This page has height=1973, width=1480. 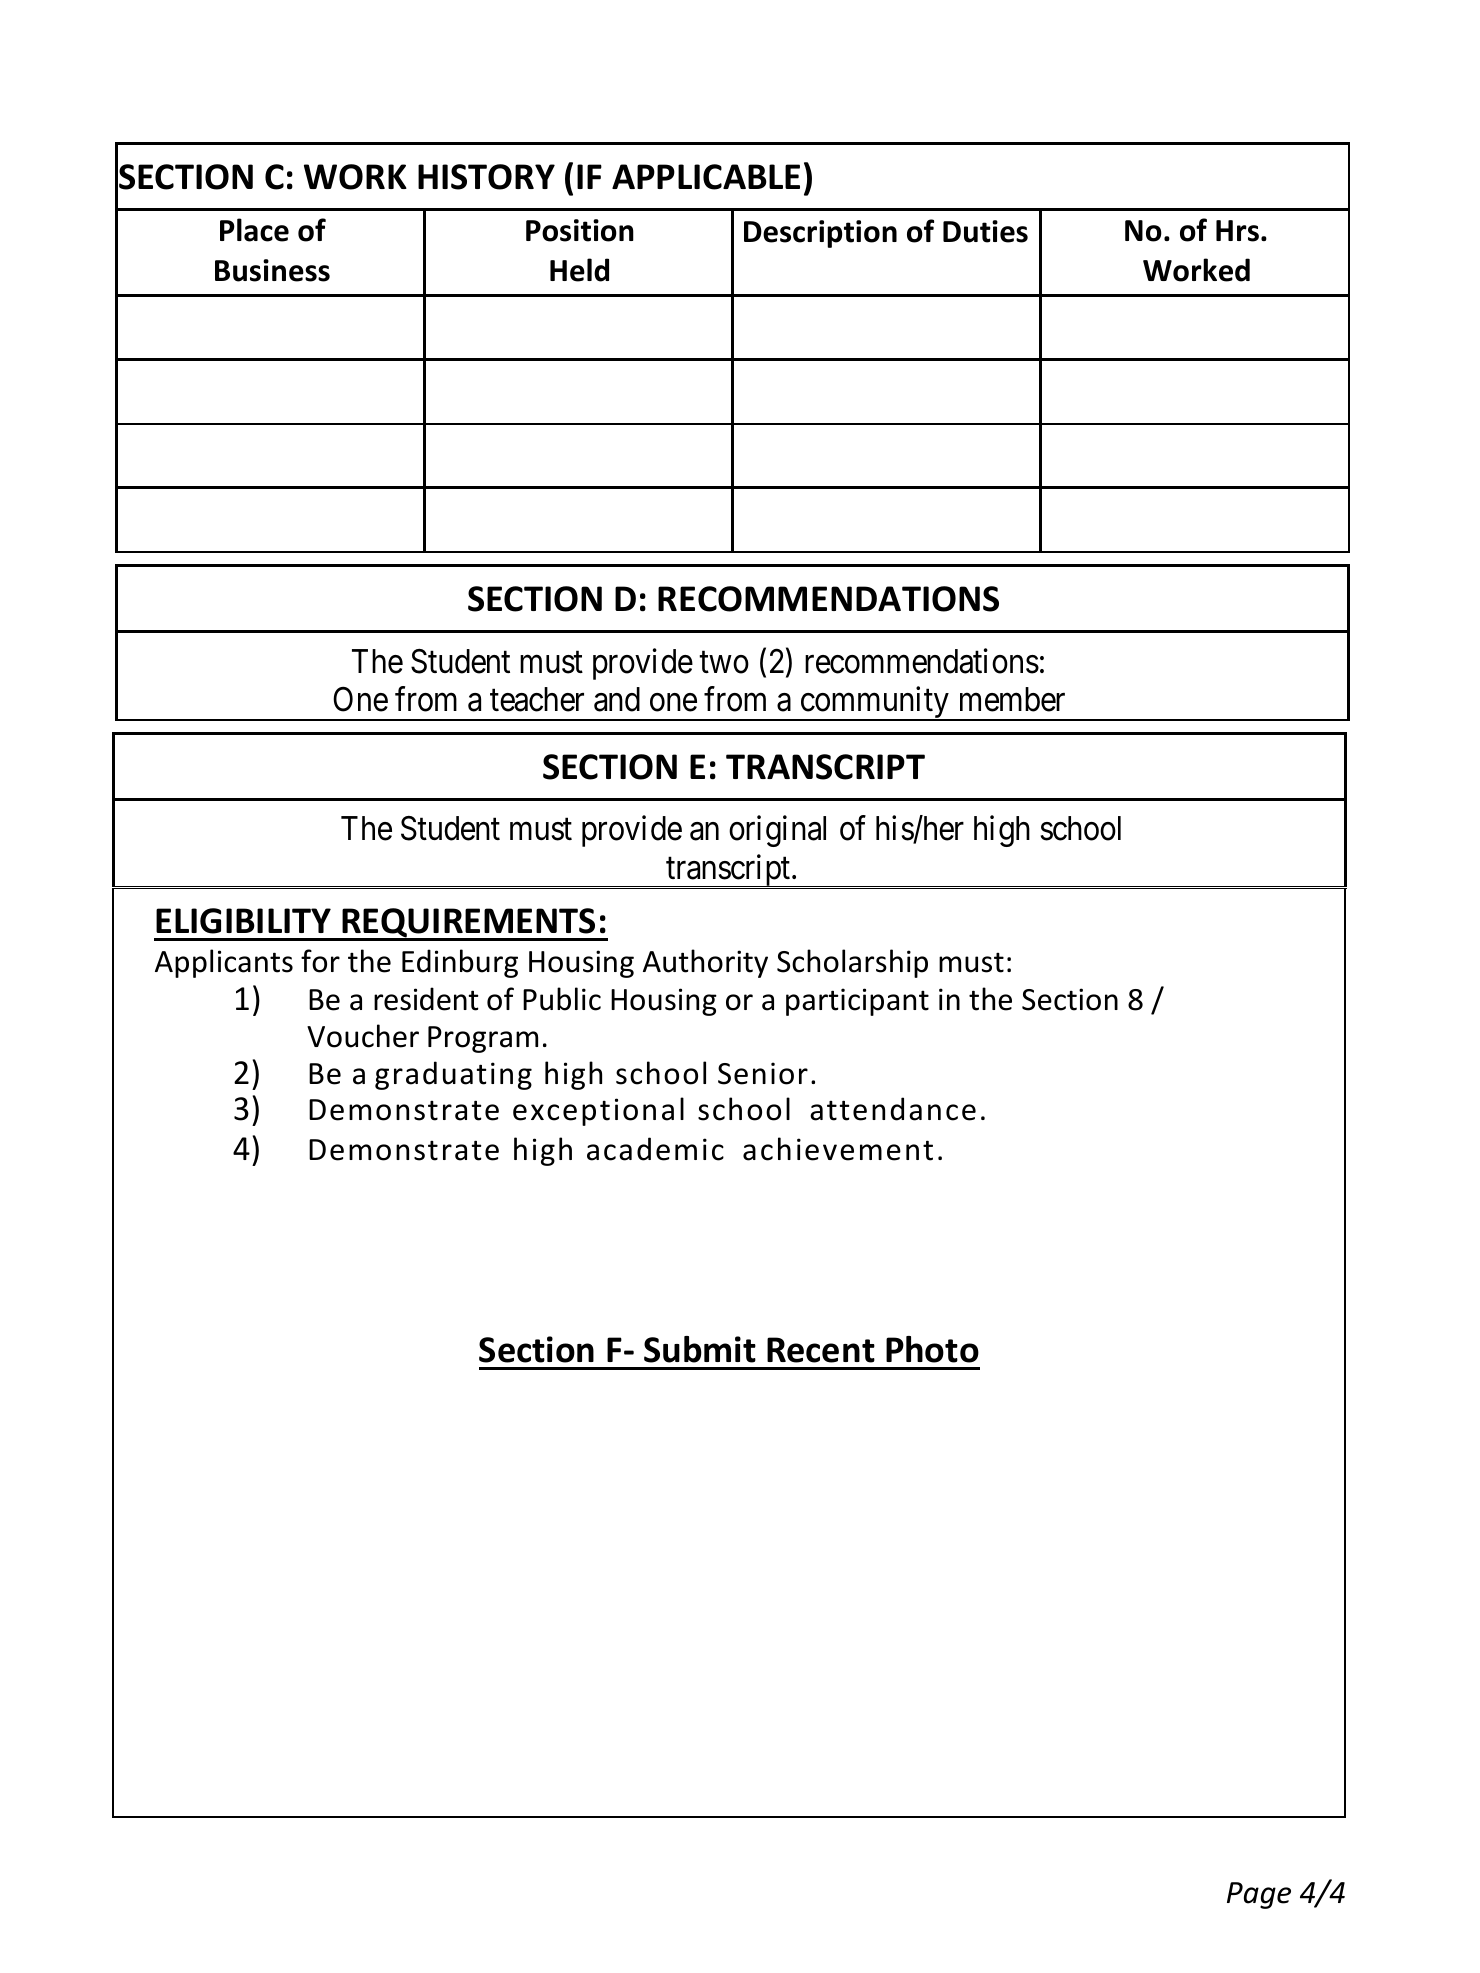 What do you see at coordinates (363, 1036) in the page?
I see `Voucher` at bounding box center [363, 1036].
